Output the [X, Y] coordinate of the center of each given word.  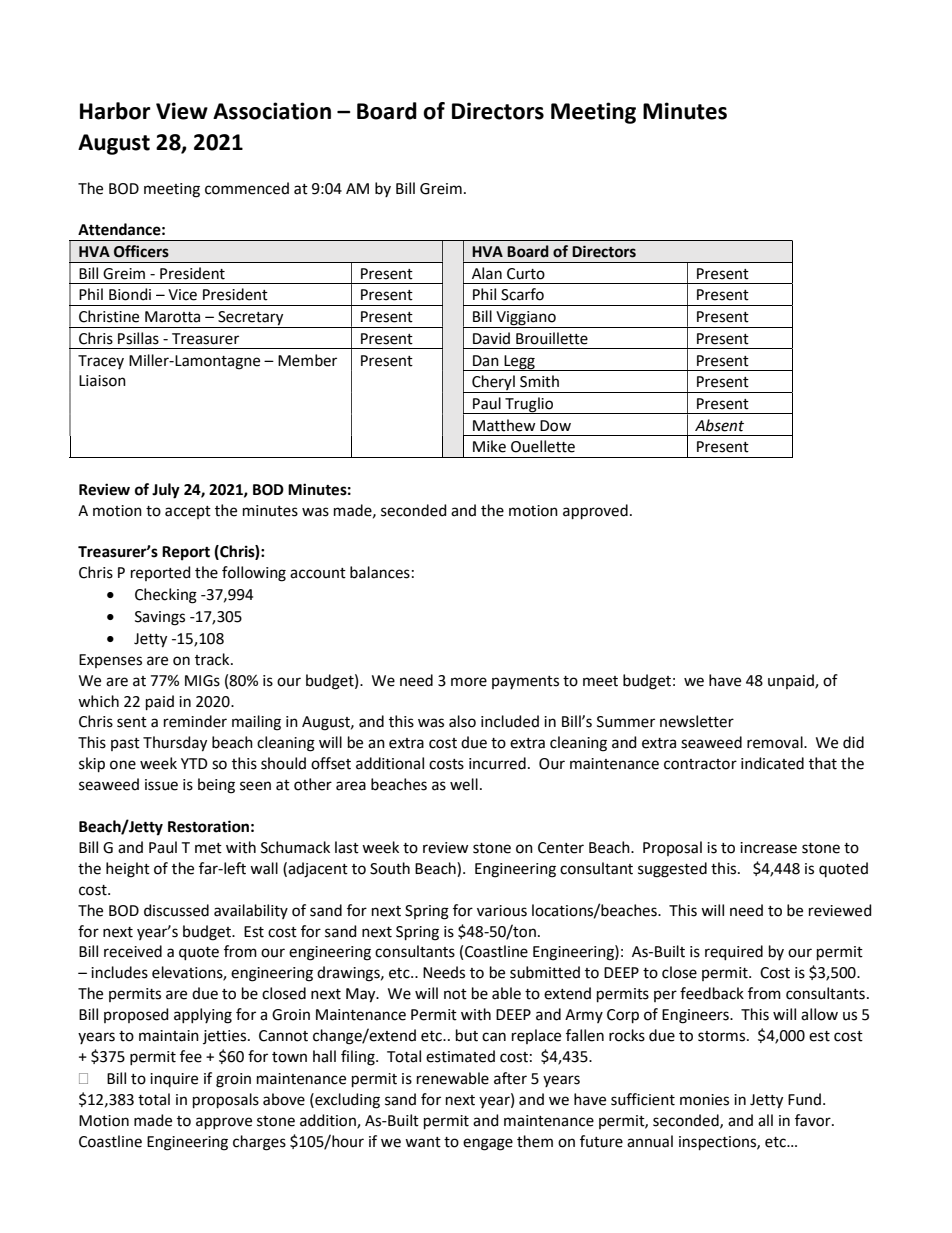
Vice [182, 295]
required [734, 952]
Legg [519, 363]
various [502, 911]
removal [776, 742]
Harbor [115, 111]
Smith [539, 381]
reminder [195, 721]
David [491, 338]
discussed [176, 910]
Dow [555, 426]
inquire [174, 1080]
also [462, 721]
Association [272, 111]
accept [188, 512]
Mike [489, 446]
